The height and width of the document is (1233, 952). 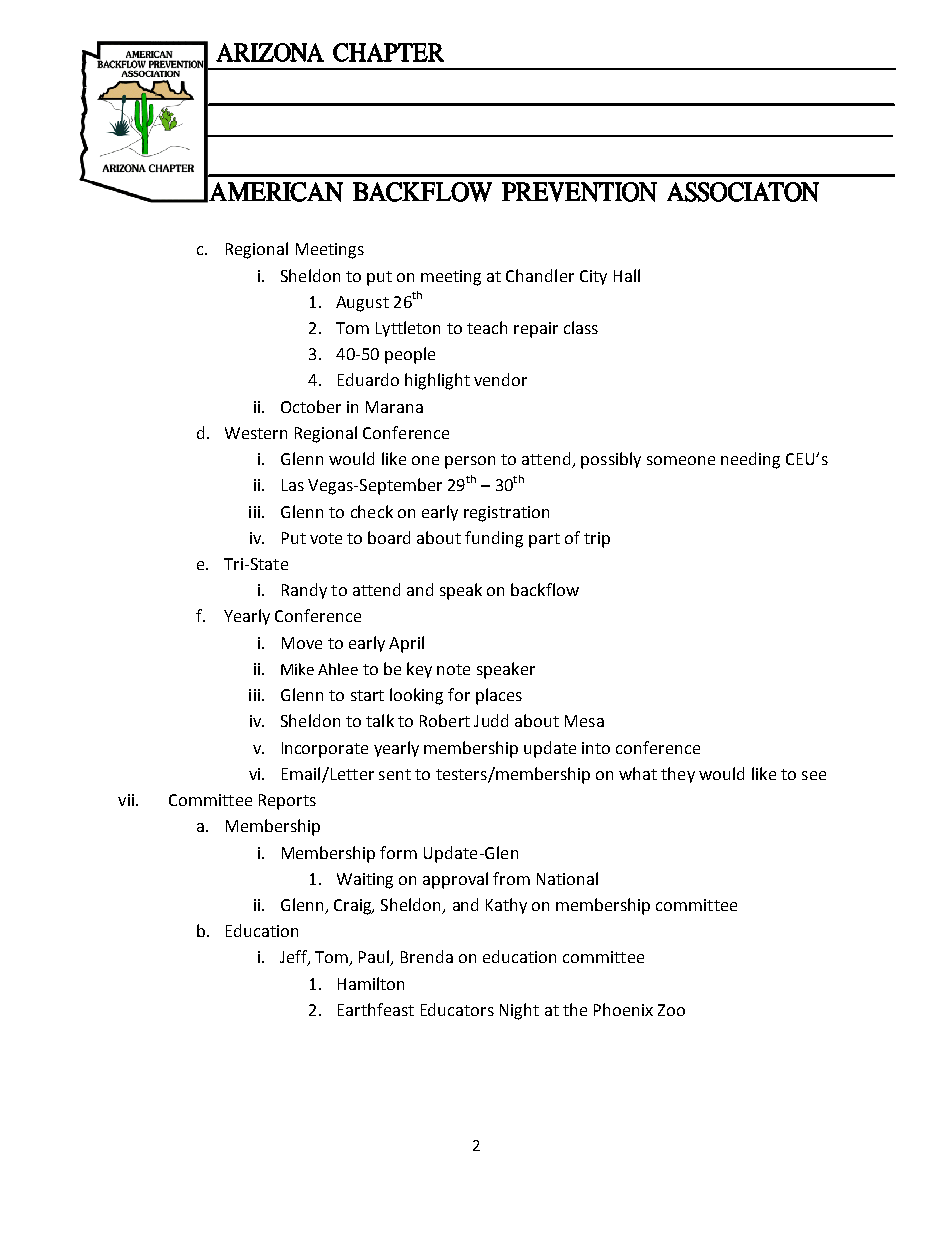 What do you see at coordinates (627, 275) in the document?
I see `Hall` at bounding box center [627, 275].
